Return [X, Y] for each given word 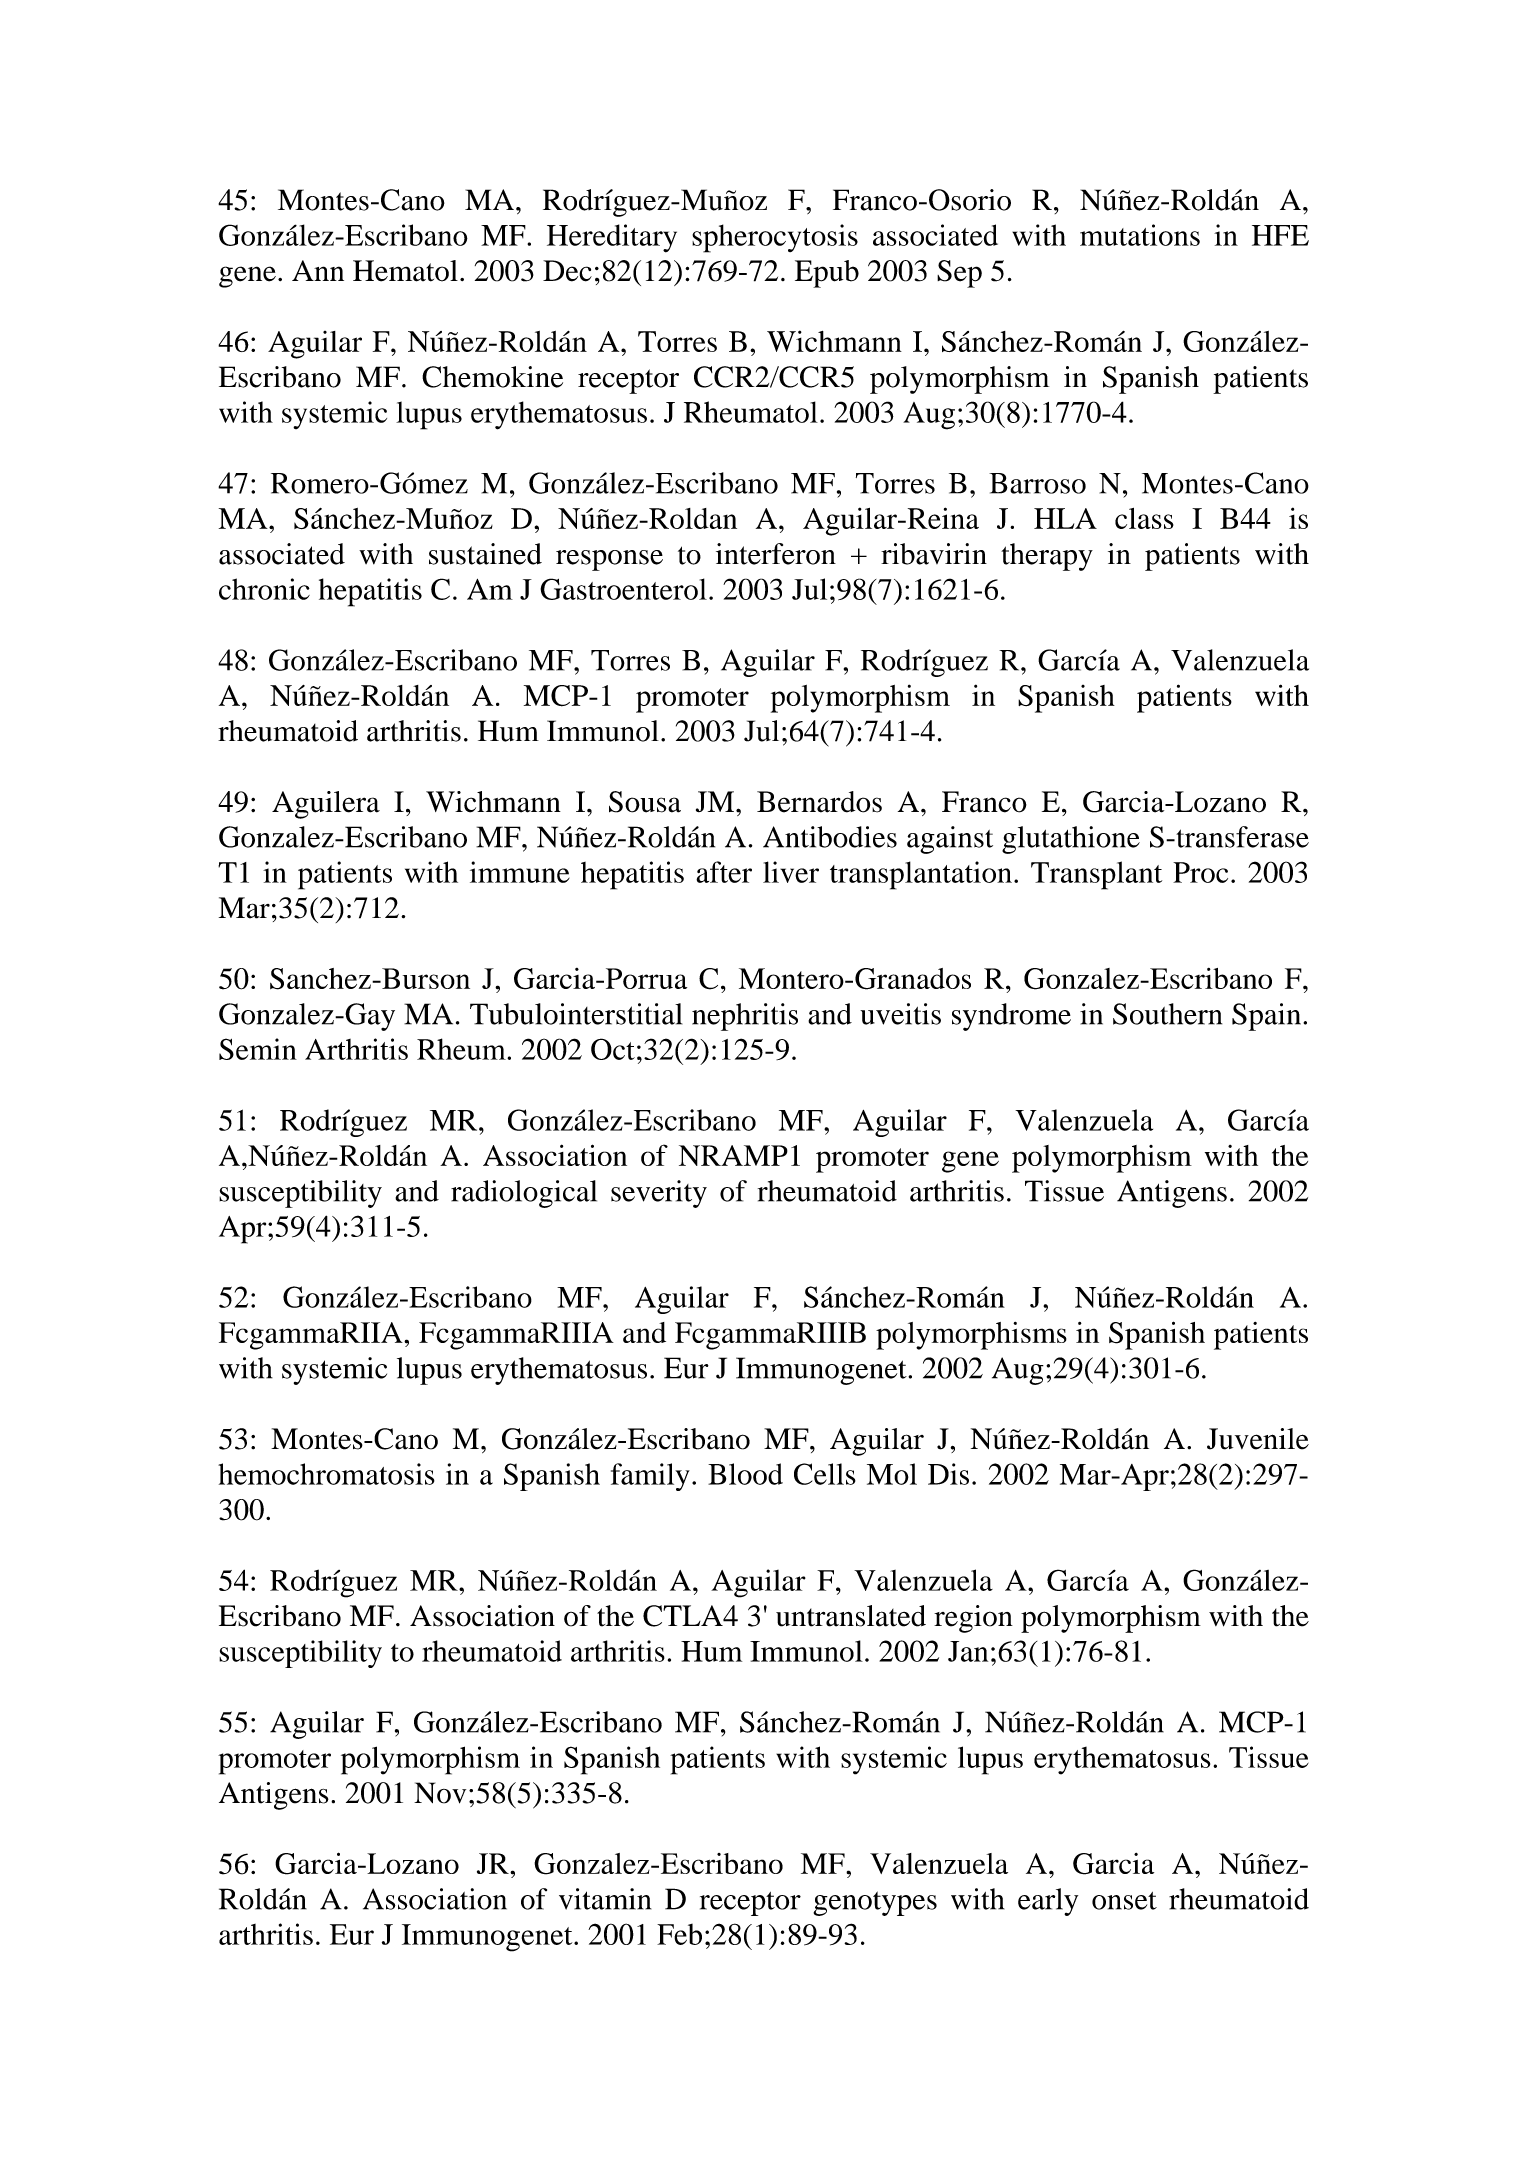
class [1144, 518]
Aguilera [326, 805]
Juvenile [1258, 1439]
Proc [1200, 872]
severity [659, 1194]
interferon [776, 554]
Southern [1167, 1014]
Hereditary [612, 238]
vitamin [605, 1899]
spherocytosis [775, 238]
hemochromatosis [326, 1474]
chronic [264, 589]
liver [791, 872]
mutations [1140, 235]
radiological [524, 1194]
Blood [745, 1474]
